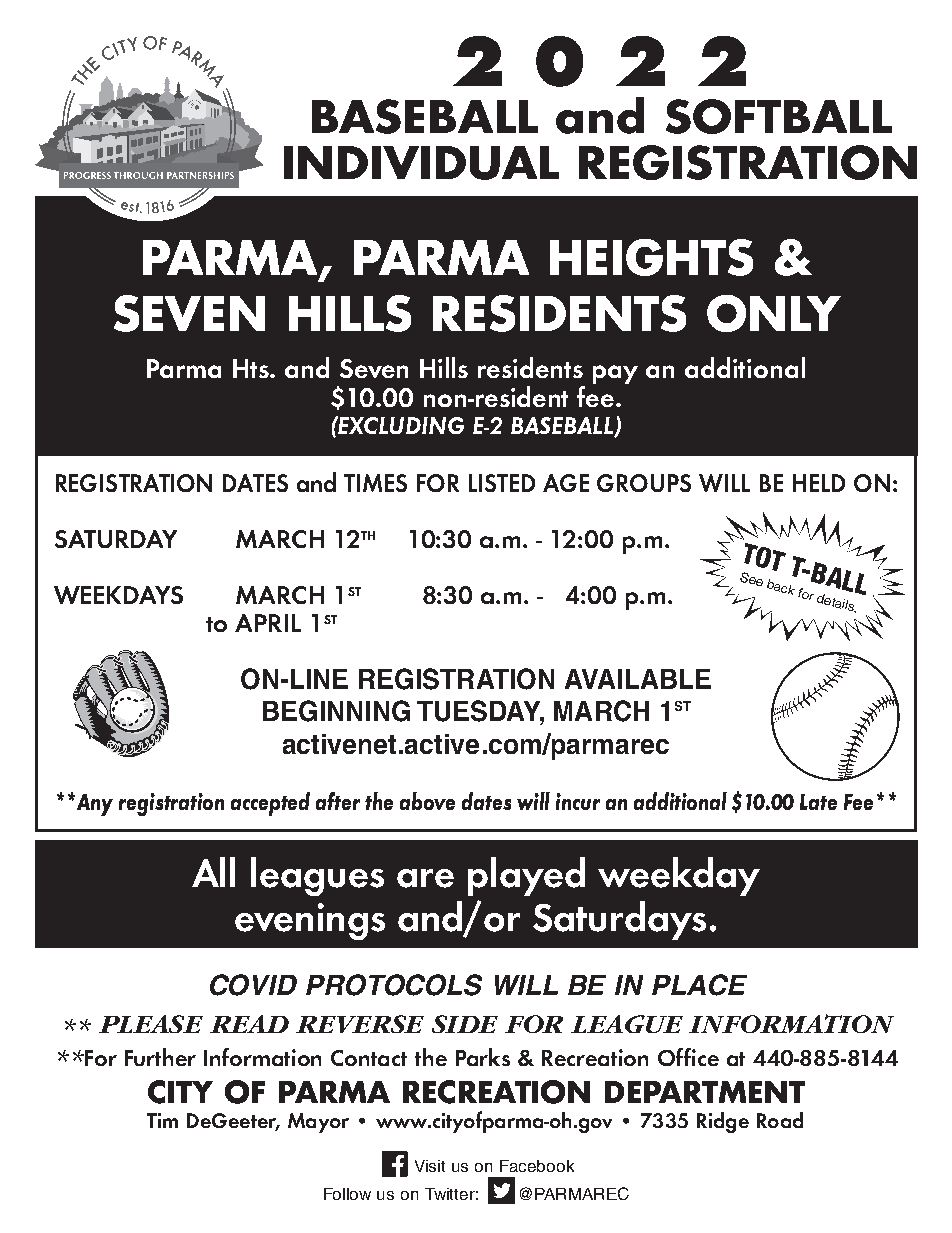  I want to click on Ridge, so click(723, 1122).
